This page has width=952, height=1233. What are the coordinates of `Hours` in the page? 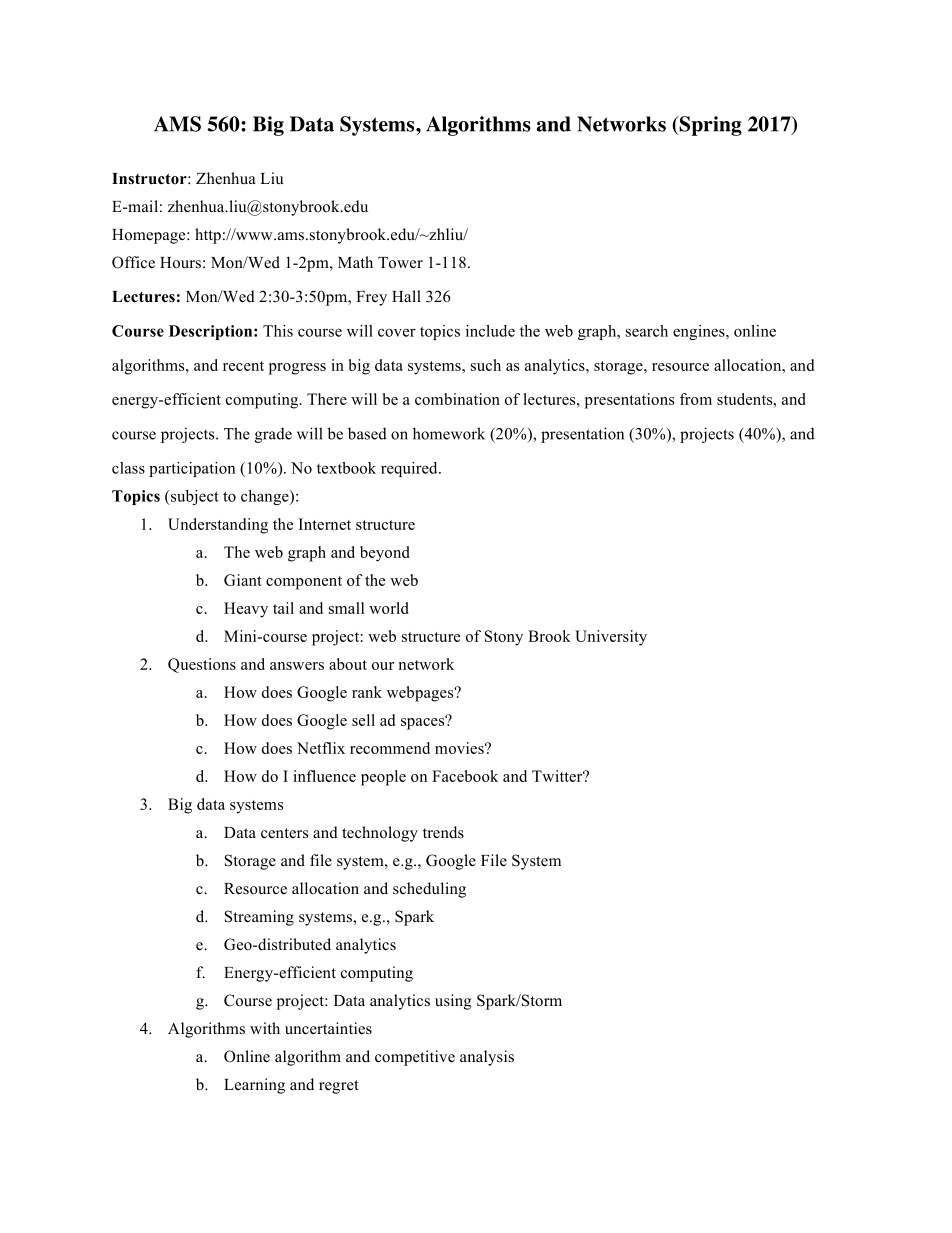 It's located at (180, 263).
